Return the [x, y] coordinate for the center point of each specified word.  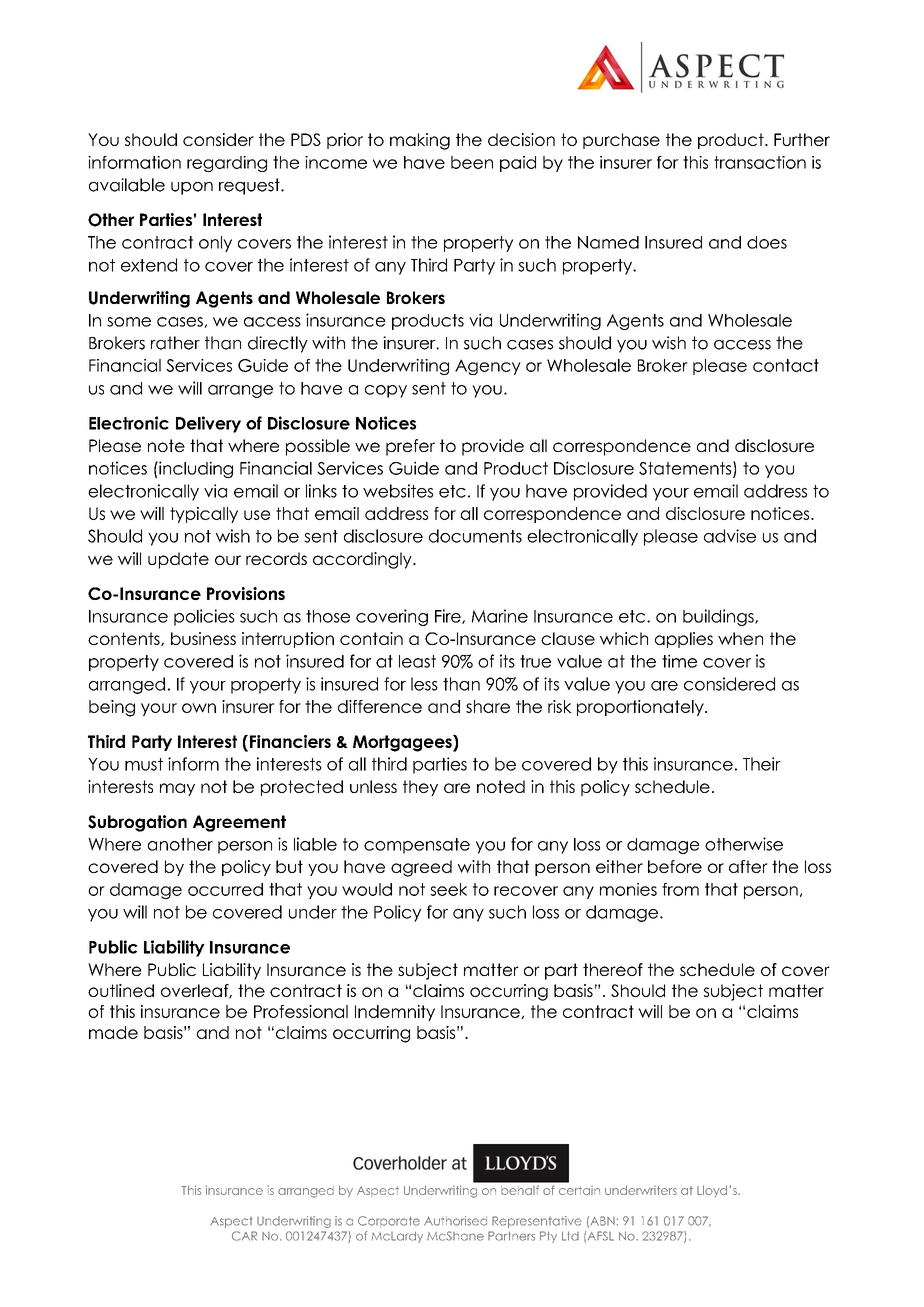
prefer [410, 447]
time [679, 661]
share [488, 706]
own [199, 708]
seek [448, 889]
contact [786, 365]
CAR [244, 1236]
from [680, 889]
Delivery [208, 424]
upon [192, 188]
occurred [225, 889]
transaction [760, 162]
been [472, 162]
